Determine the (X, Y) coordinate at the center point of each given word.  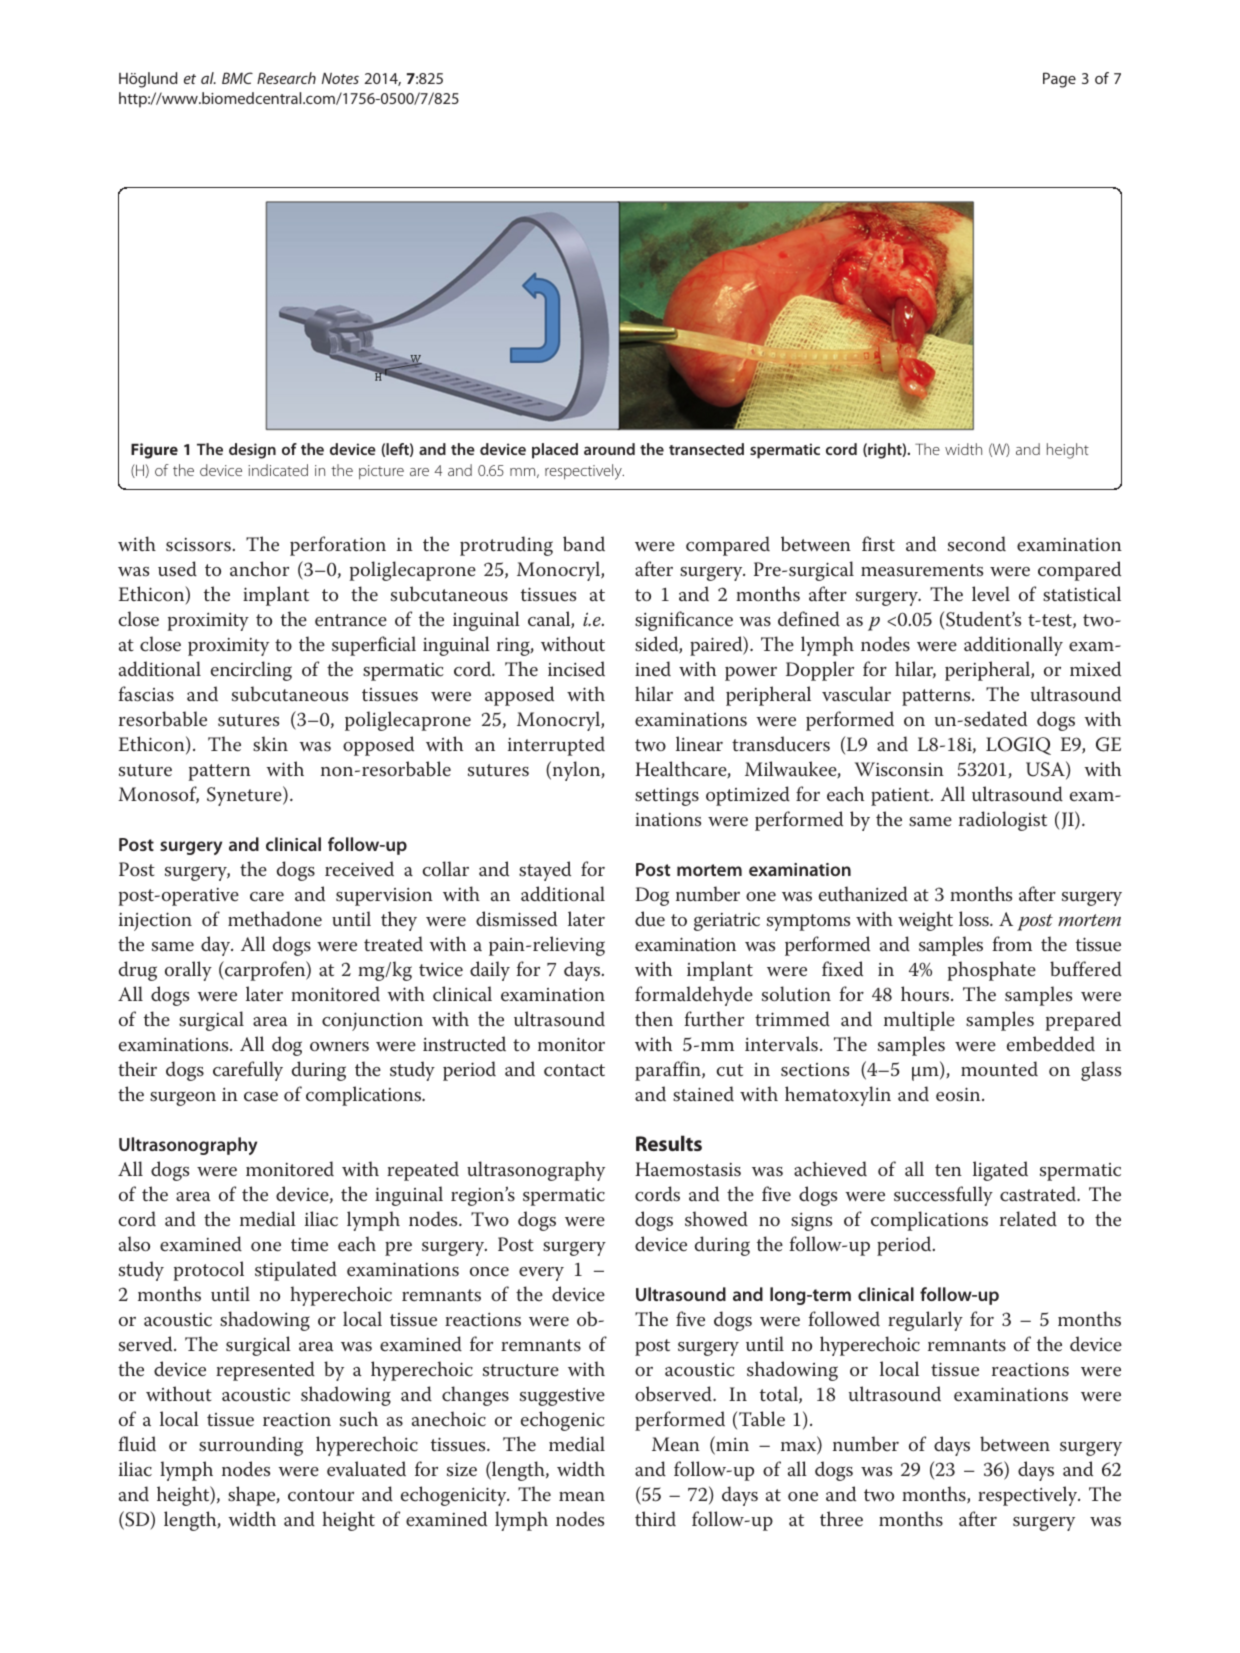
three (841, 1519)
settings (667, 796)
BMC (237, 78)
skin (270, 744)
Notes (340, 78)
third (655, 1518)
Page (1059, 80)
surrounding (251, 1446)
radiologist (1003, 821)
